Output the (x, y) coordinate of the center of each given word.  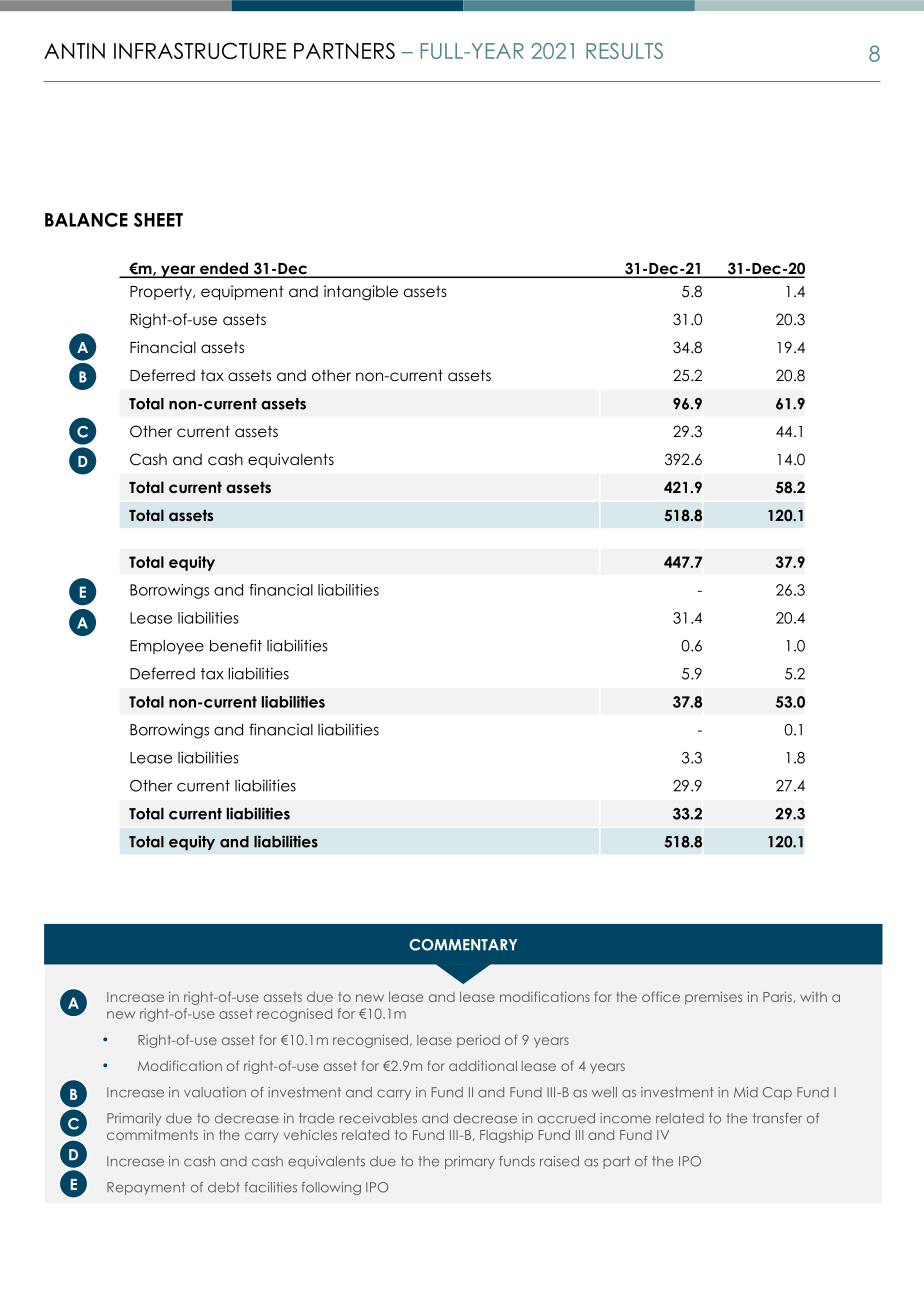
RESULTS (624, 51)
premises (713, 998)
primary (470, 1162)
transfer (777, 1118)
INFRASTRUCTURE (200, 50)
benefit (236, 645)
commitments (152, 1134)
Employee (167, 647)
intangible (361, 293)
